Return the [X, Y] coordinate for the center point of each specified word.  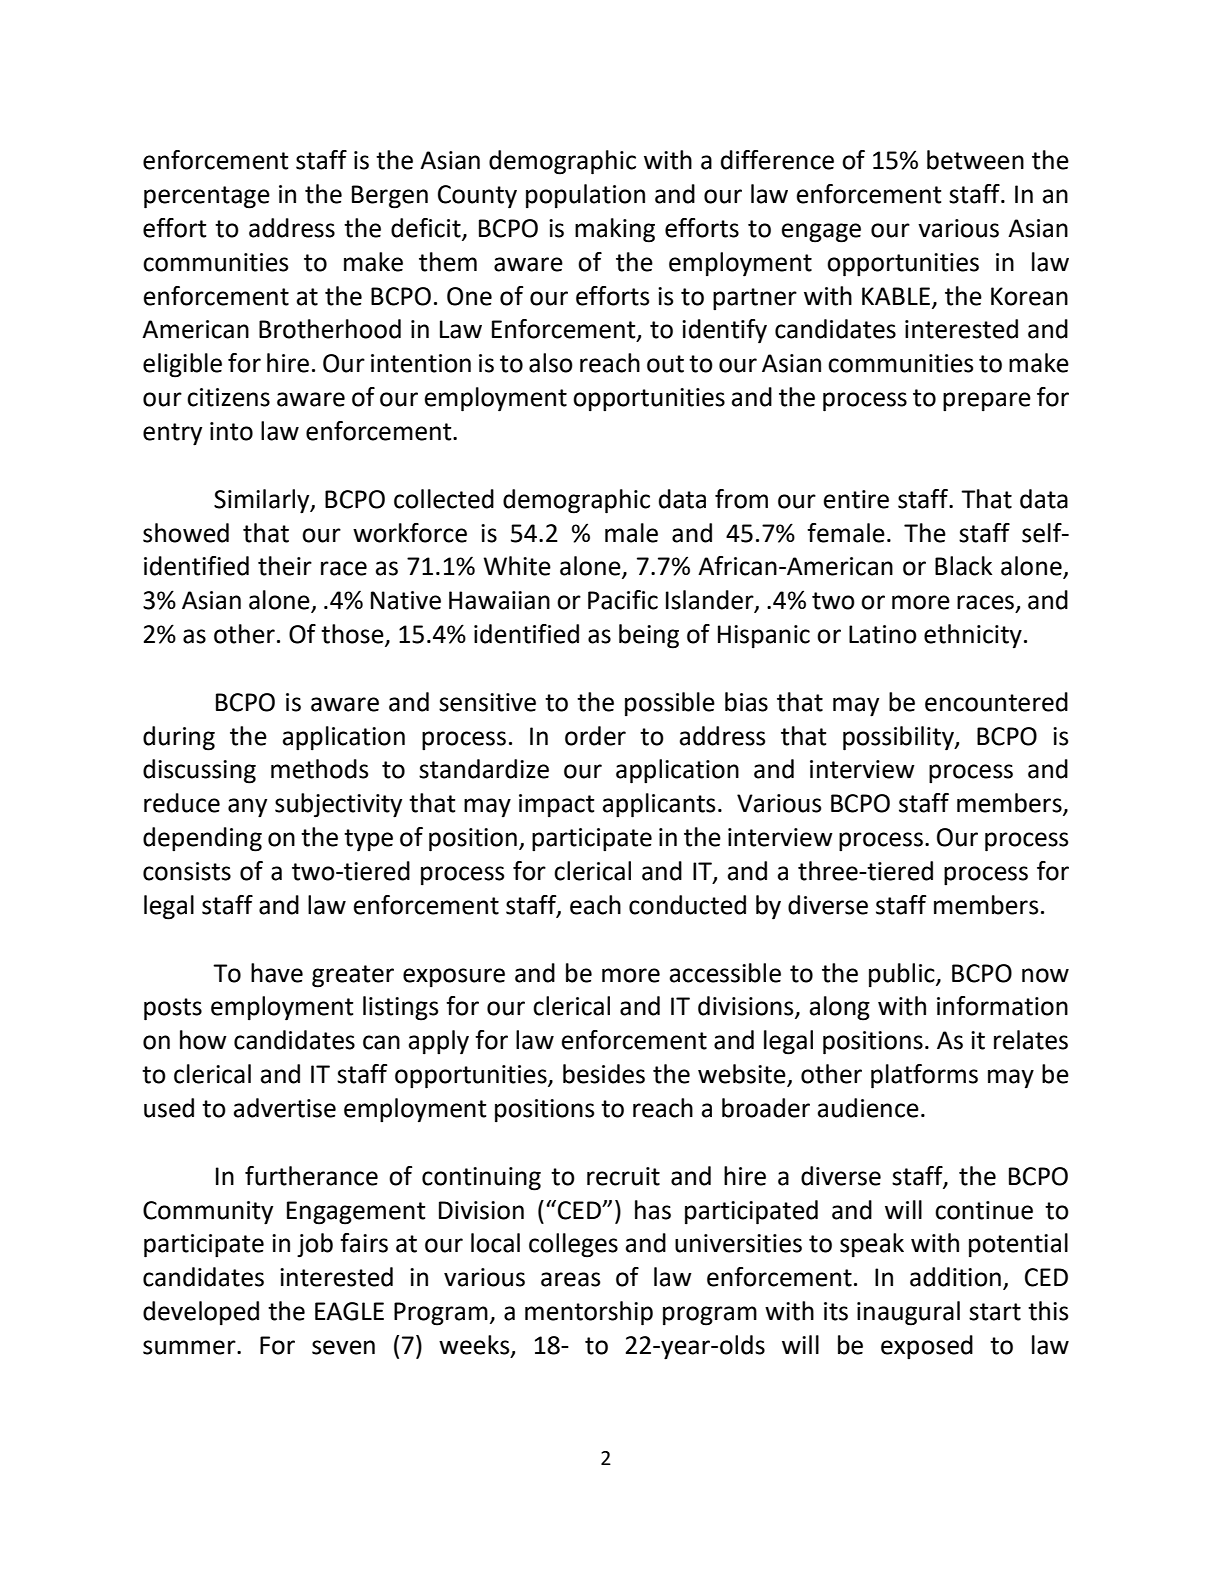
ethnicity [973, 636]
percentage [207, 197]
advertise [285, 1108]
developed [201, 1313]
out [665, 364]
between [975, 160]
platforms [924, 1076]
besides [604, 1074]
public [903, 975]
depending [202, 839]
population [585, 196]
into [231, 431]
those [353, 635]
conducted [687, 905]
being [649, 636]
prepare [987, 402]
